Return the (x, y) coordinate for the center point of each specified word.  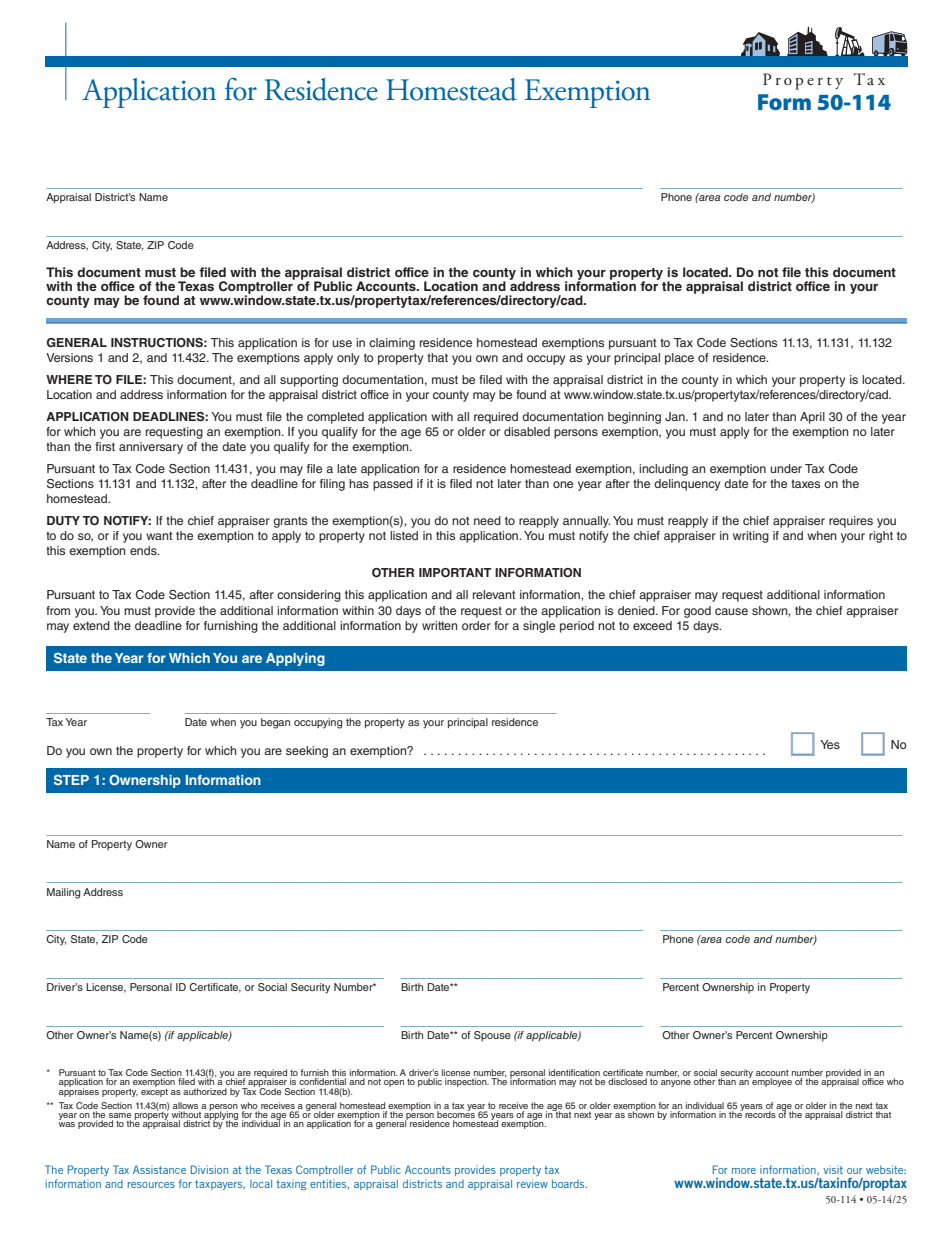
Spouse (492, 1036)
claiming (392, 344)
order (476, 625)
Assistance (159, 1169)
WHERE (69, 379)
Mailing (64, 893)
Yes (830, 744)
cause (731, 611)
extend (91, 625)
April (812, 418)
